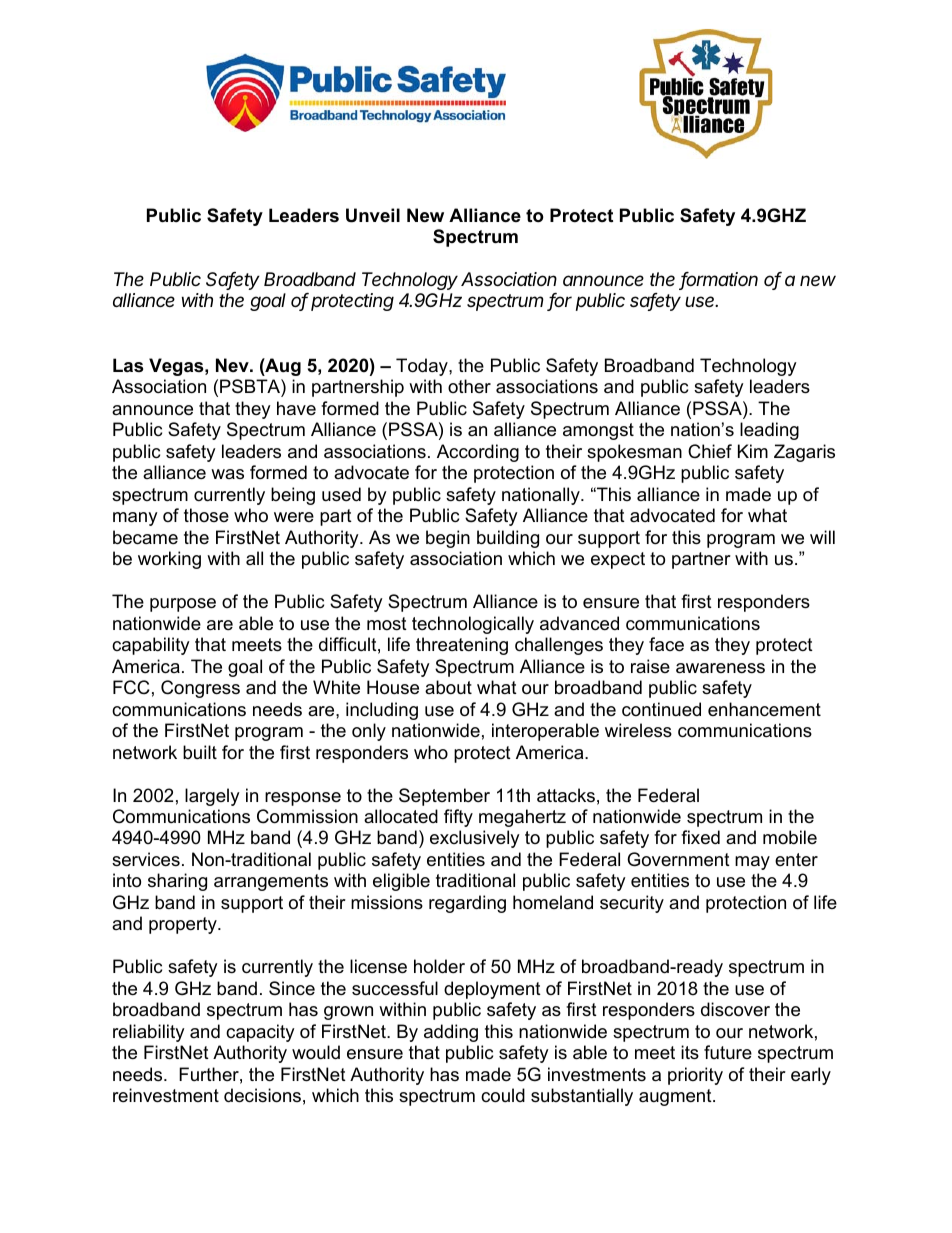 The width and height of the document is (952, 1233). What do you see at coordinates (720, 668) in the document?
I see `awareness` at bounding box center [720, 668].
